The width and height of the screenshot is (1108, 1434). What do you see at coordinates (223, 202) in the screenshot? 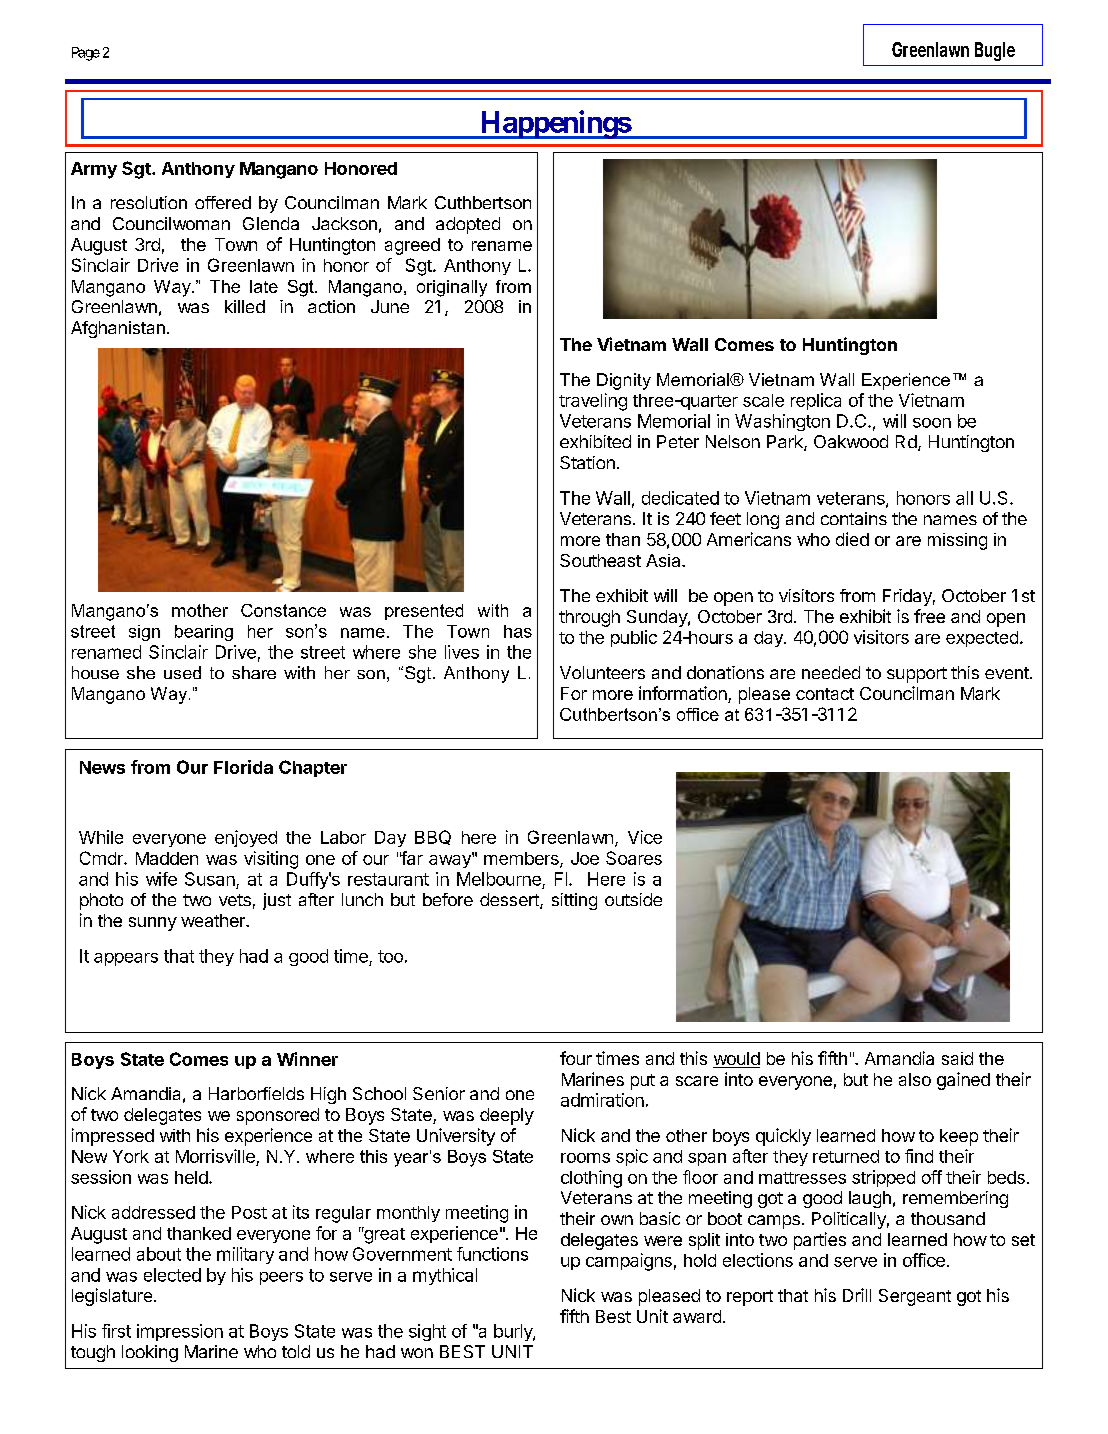
I see `offered` at bounding box center [223, 202].
